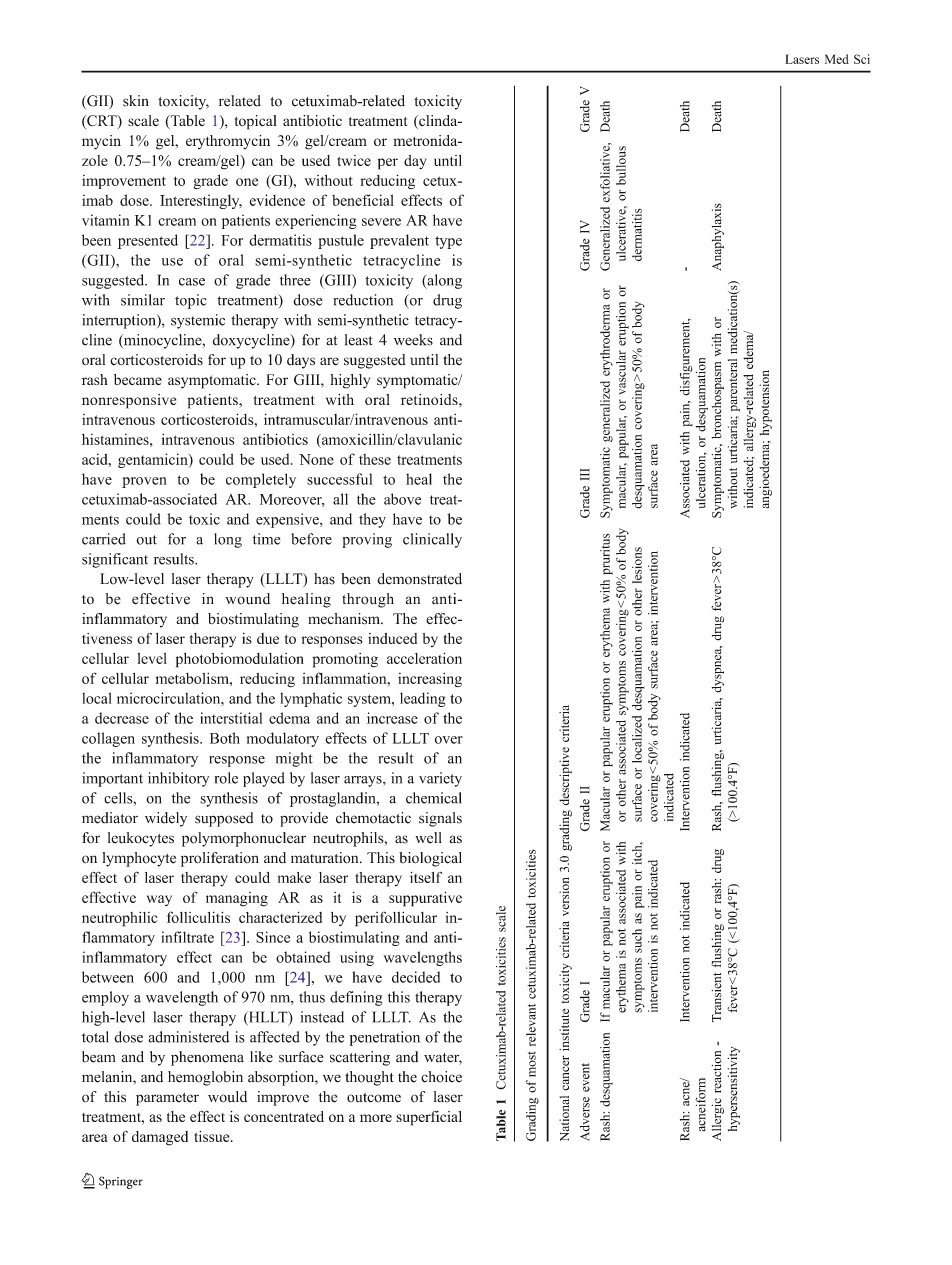 This image has width=952, height=1265. What do you see at coordinates (429, 1118) in the image?
I see `superficial` at bounding box center [429, 1118].
